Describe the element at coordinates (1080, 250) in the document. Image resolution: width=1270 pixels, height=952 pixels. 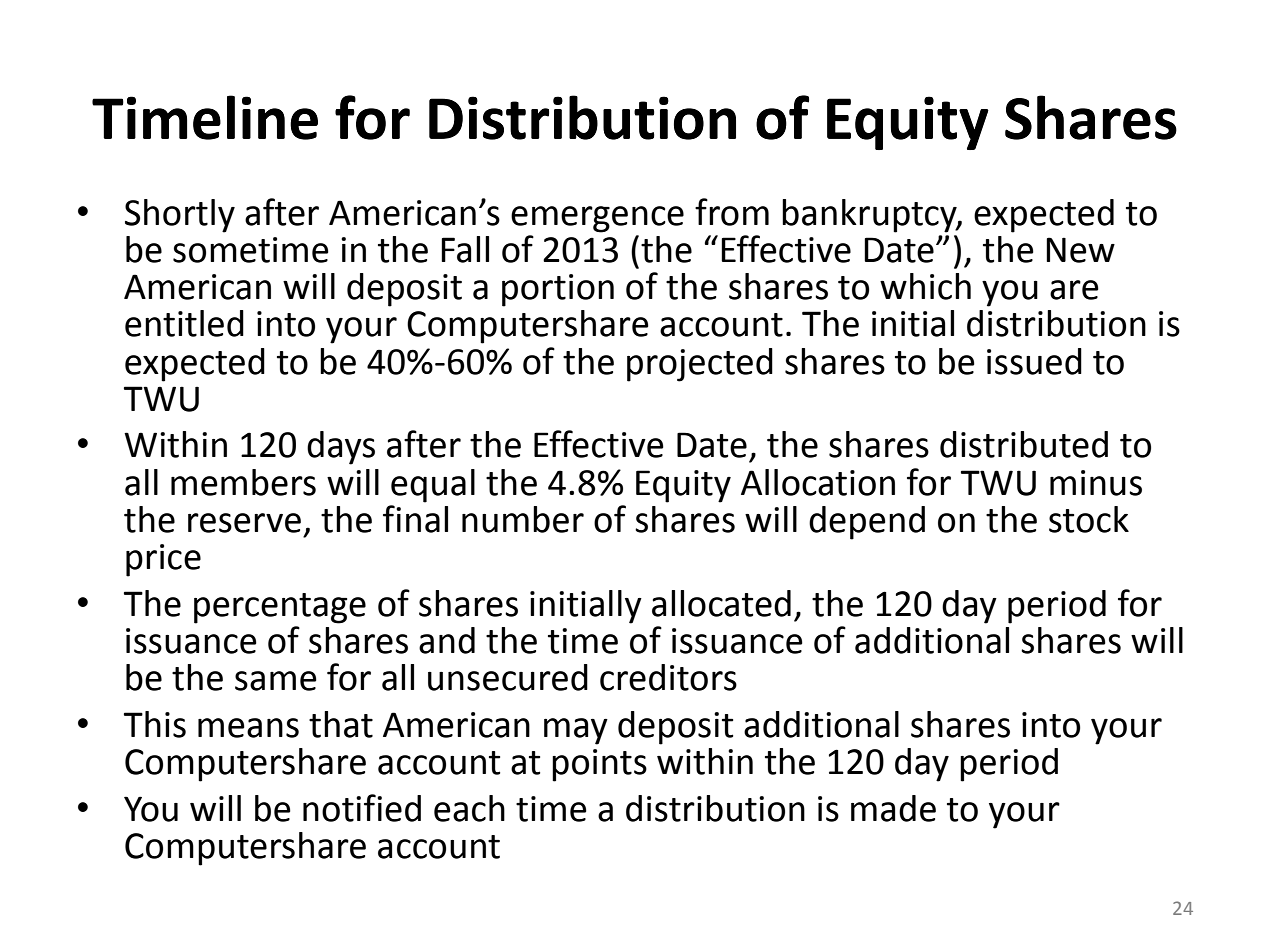
I see `New` at that location.
